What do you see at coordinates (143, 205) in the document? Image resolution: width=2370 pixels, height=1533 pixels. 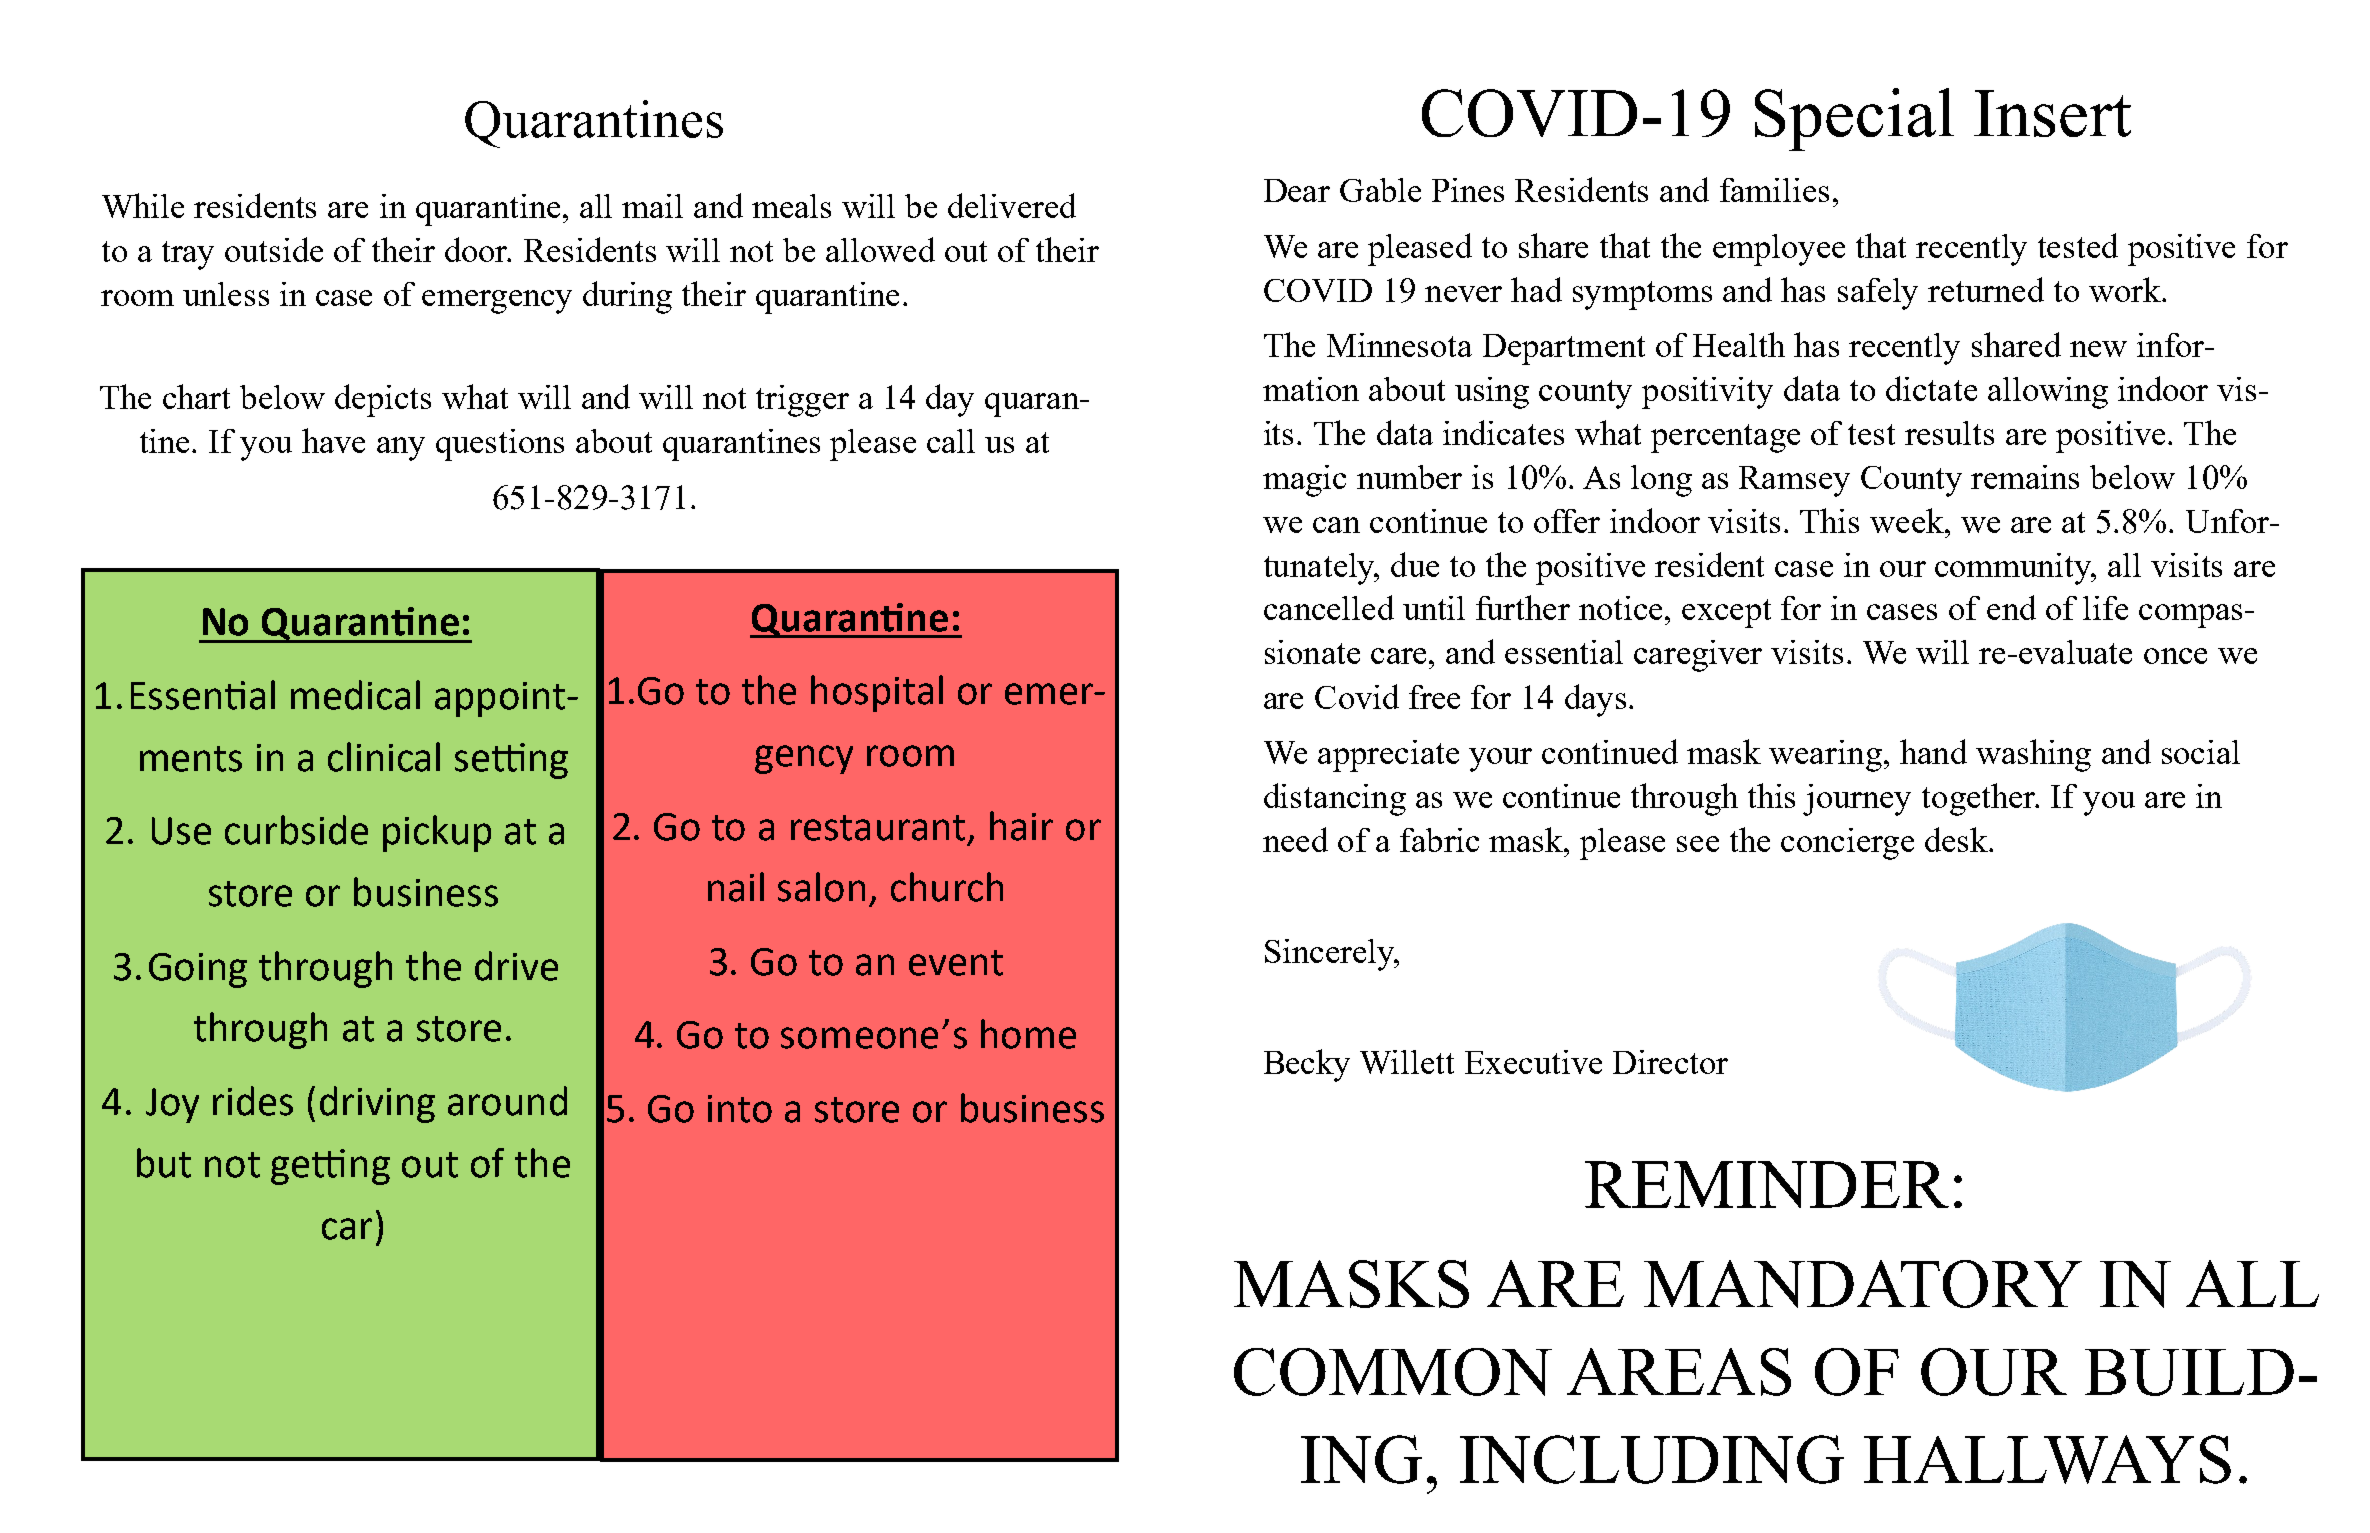 I see `While` at bounding box center [143, 205].
